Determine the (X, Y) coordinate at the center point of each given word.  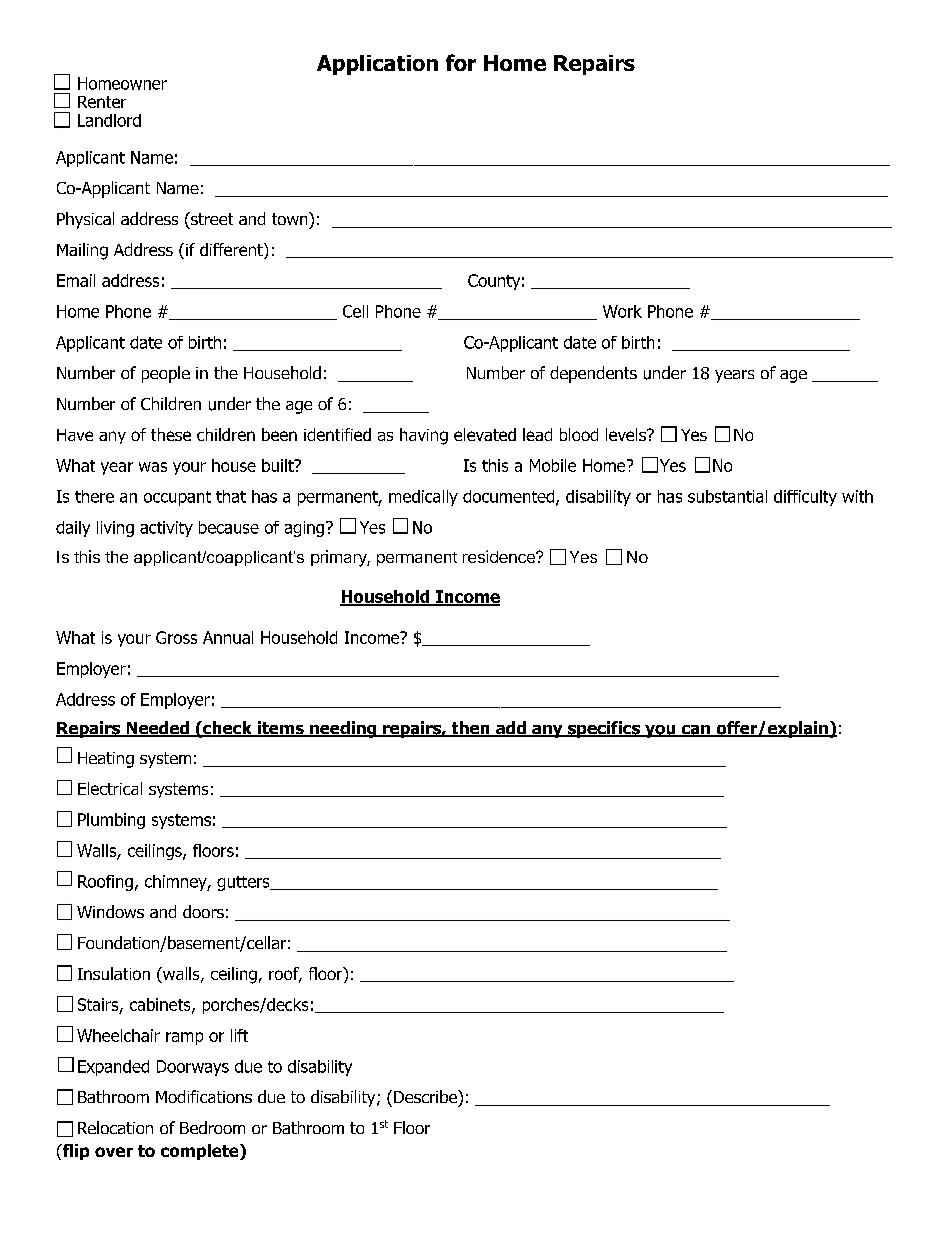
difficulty (805, 498)
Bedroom (212, 1127)
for (461, 62)
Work (622, 311)
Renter (102, 102)
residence (500, 556)
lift (239, 1035)
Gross (176, 637)
